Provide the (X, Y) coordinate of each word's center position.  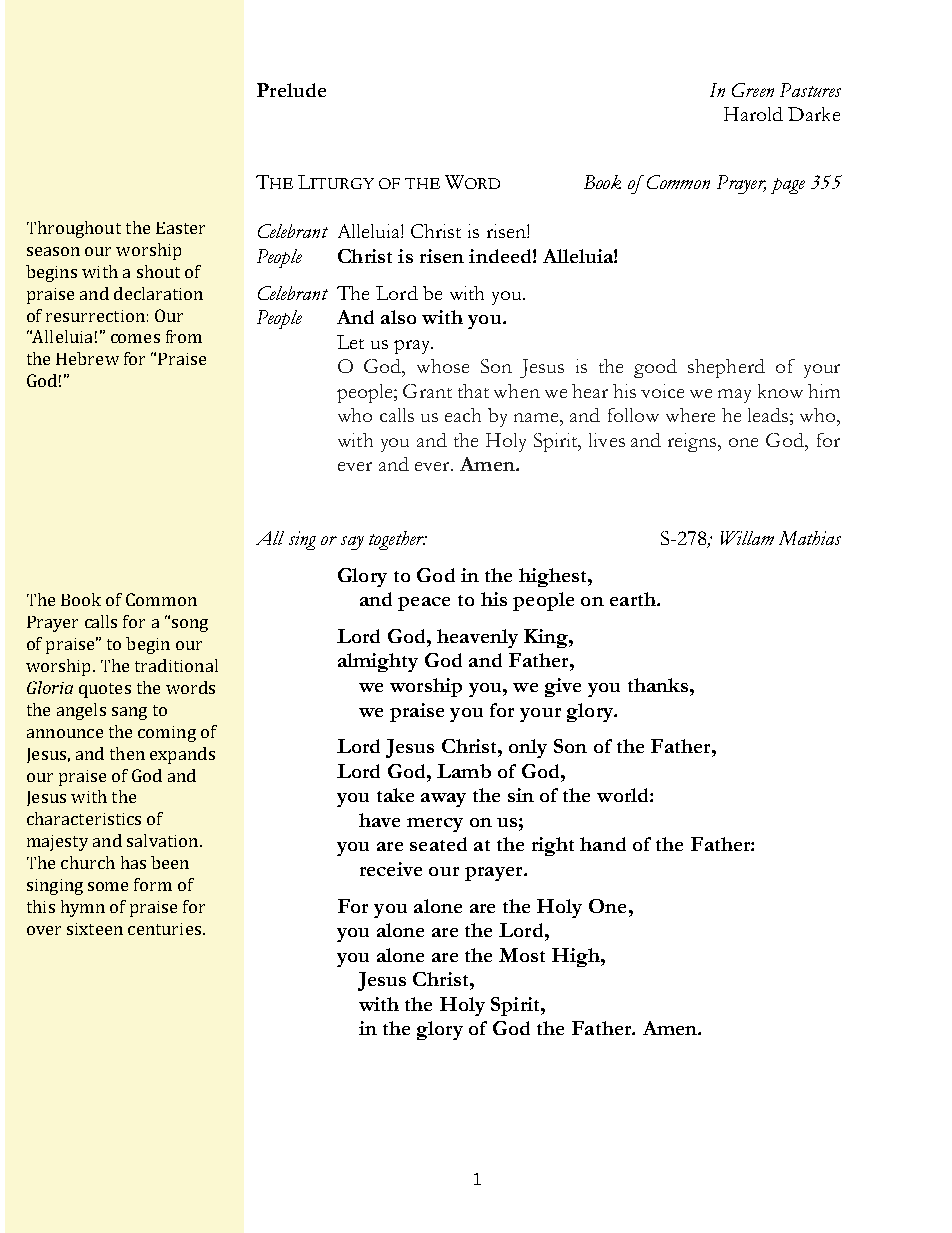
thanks (658, 685)
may (734, 396)
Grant (427, 391)
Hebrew (87, 358)
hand (603, 844)
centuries (164, 929)
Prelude (291, 90)
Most (522, 955)
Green (753, 90)
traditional (176, 665)
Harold (753, 114)
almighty (378, 662)
